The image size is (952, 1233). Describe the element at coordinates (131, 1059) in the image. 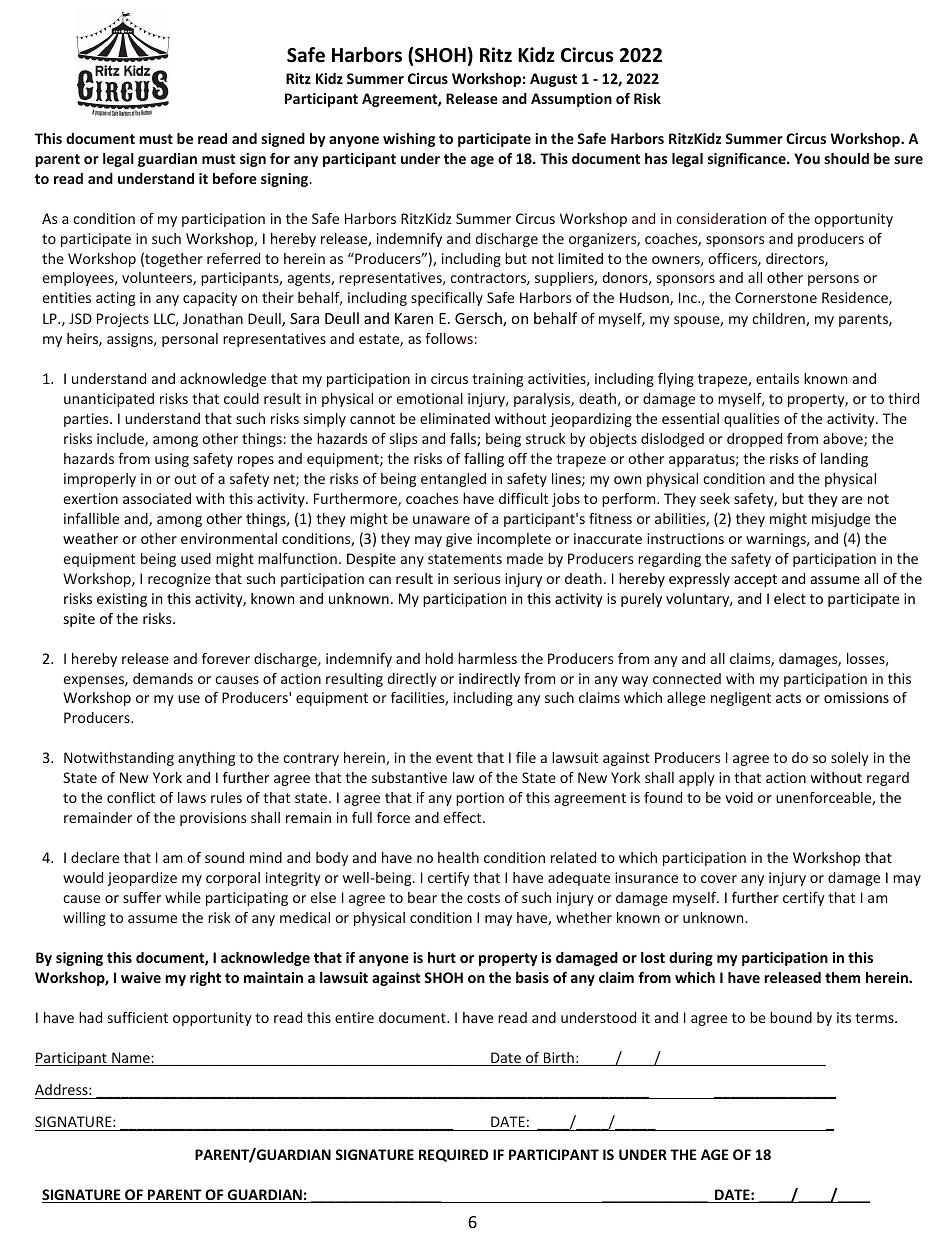

I see `Name` at that location.
